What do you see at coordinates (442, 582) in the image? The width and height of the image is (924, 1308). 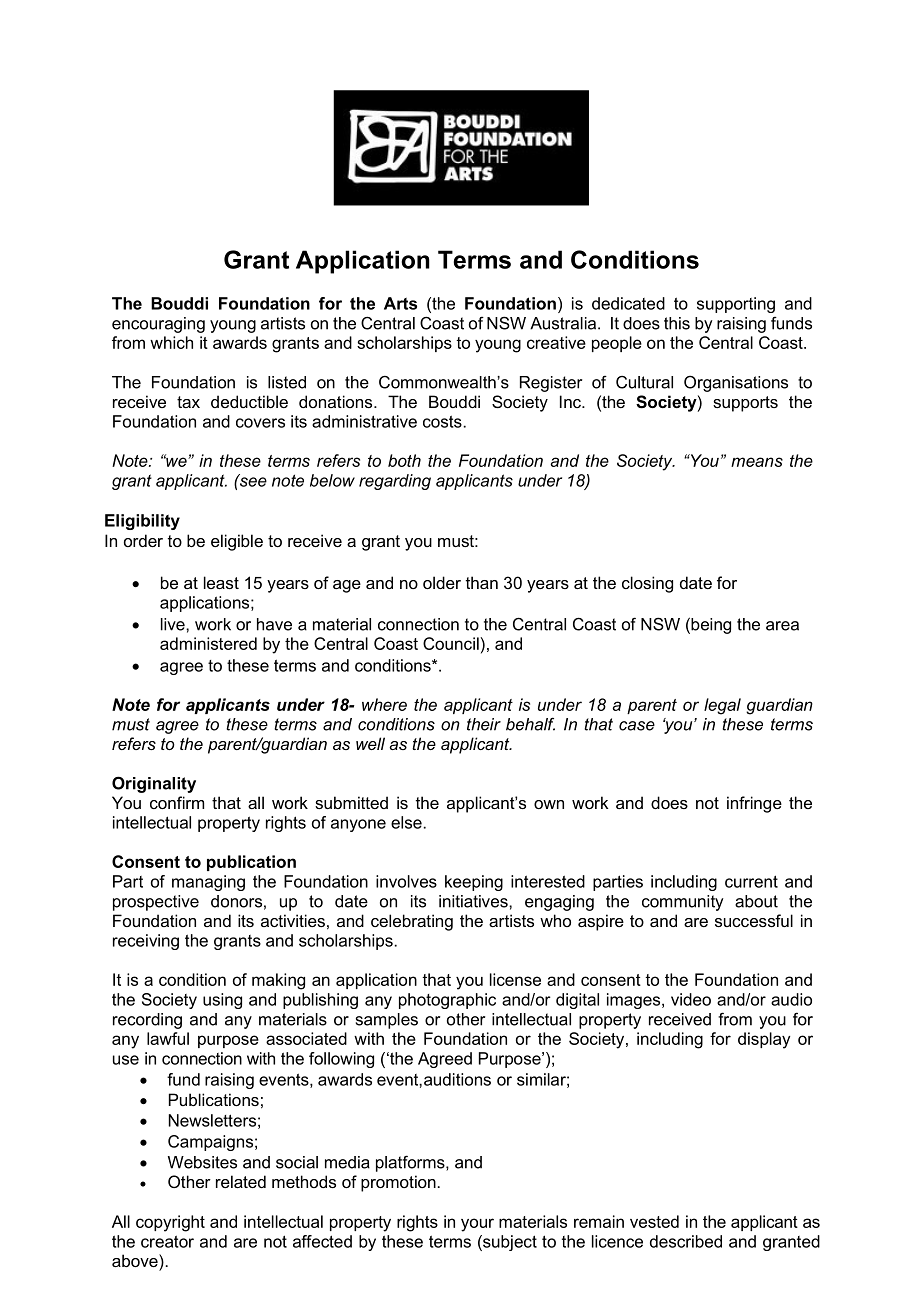 I see `older` at bounding box center [442, 582].
